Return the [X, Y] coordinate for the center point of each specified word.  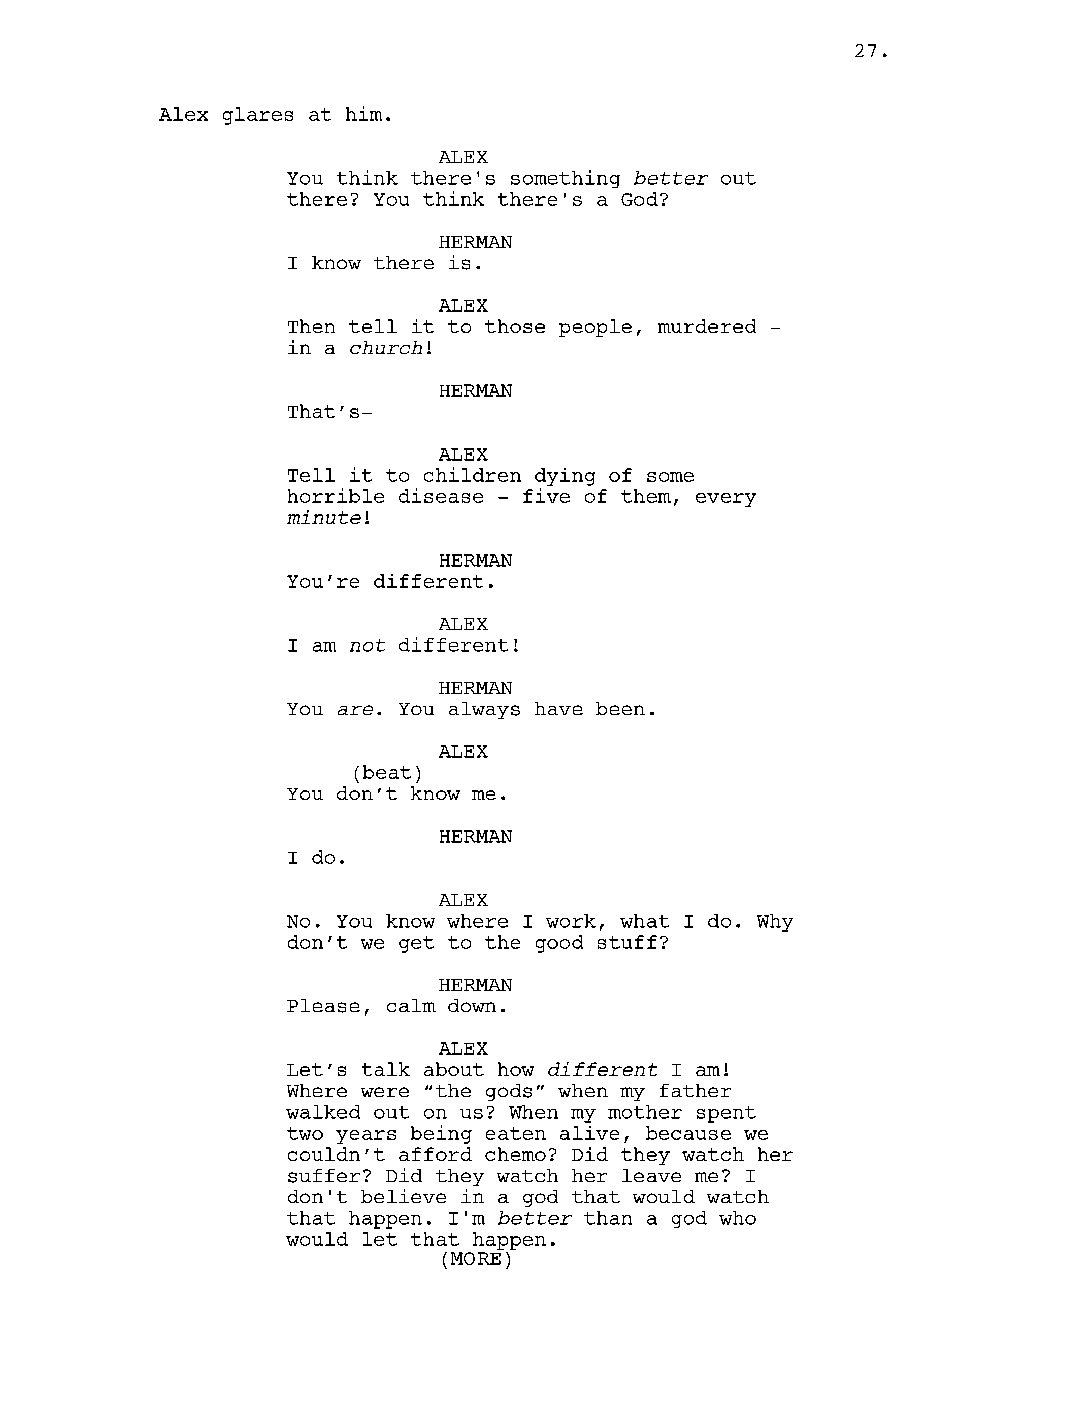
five [546, 495]
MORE [476, 1258]
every [726, 500]
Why [775, 923]
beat [387, 772]
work [571, 921]
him [364, 113]
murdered [707, 326]
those [515, 326]
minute [324, 517]
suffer [324, 1176]
